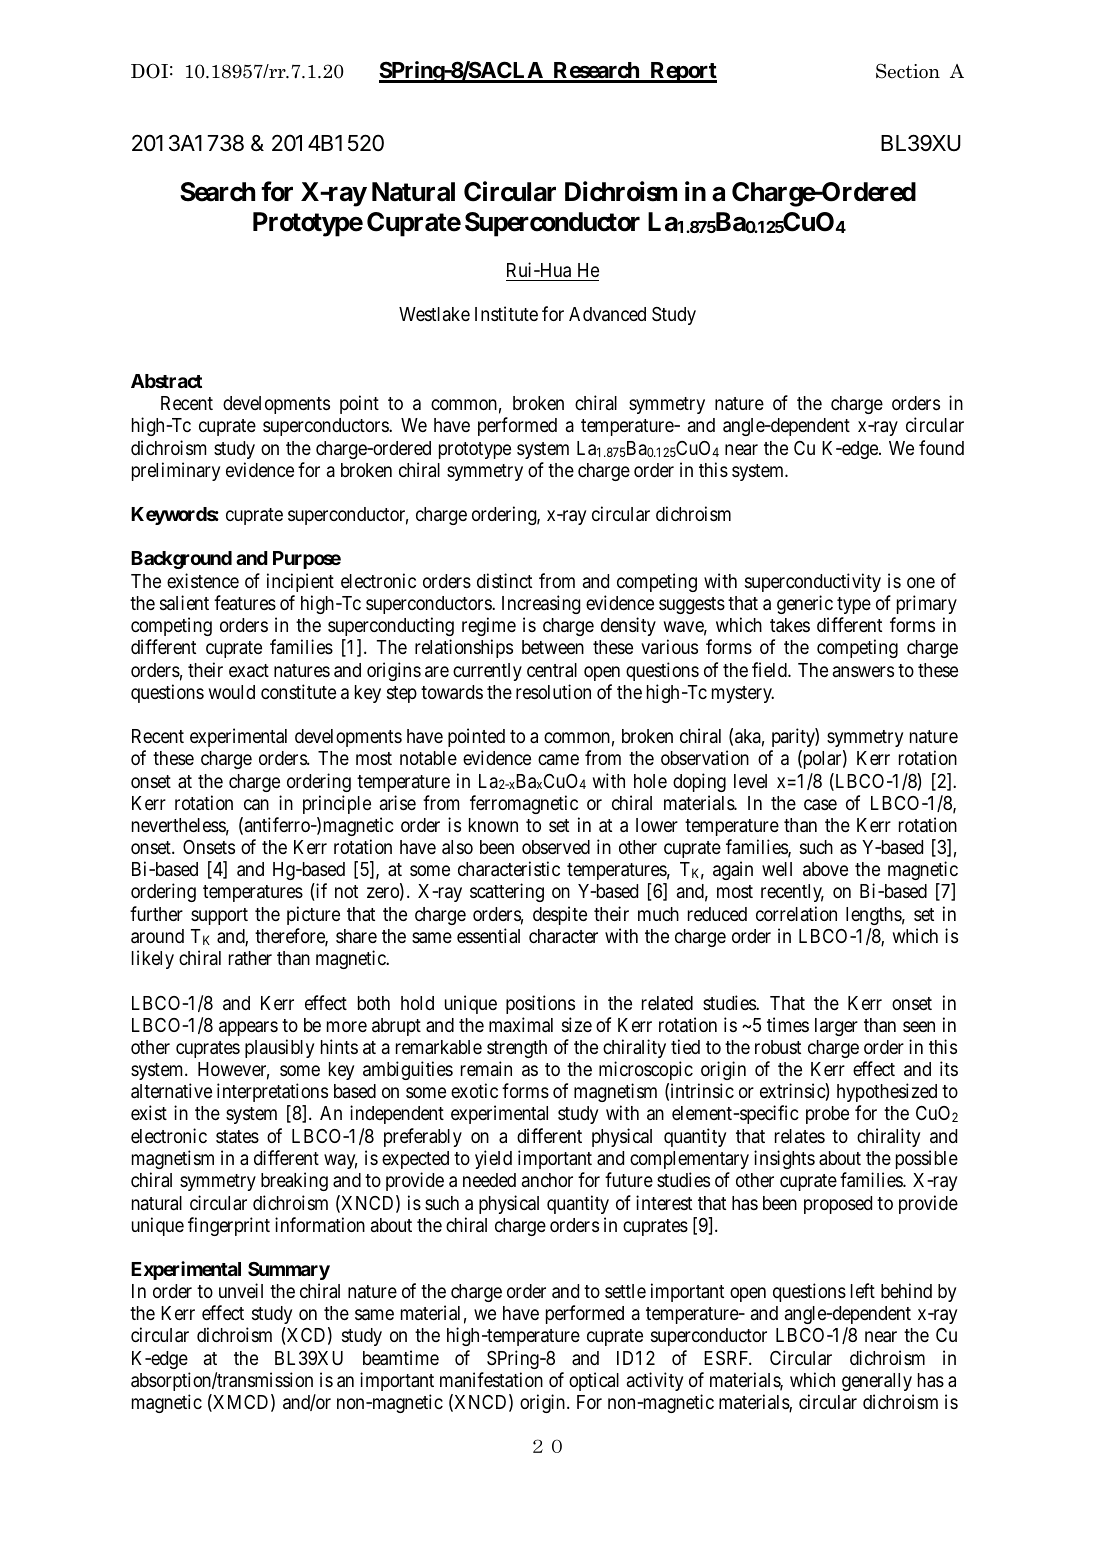  I want to click on DOI, so click(149, 71).
